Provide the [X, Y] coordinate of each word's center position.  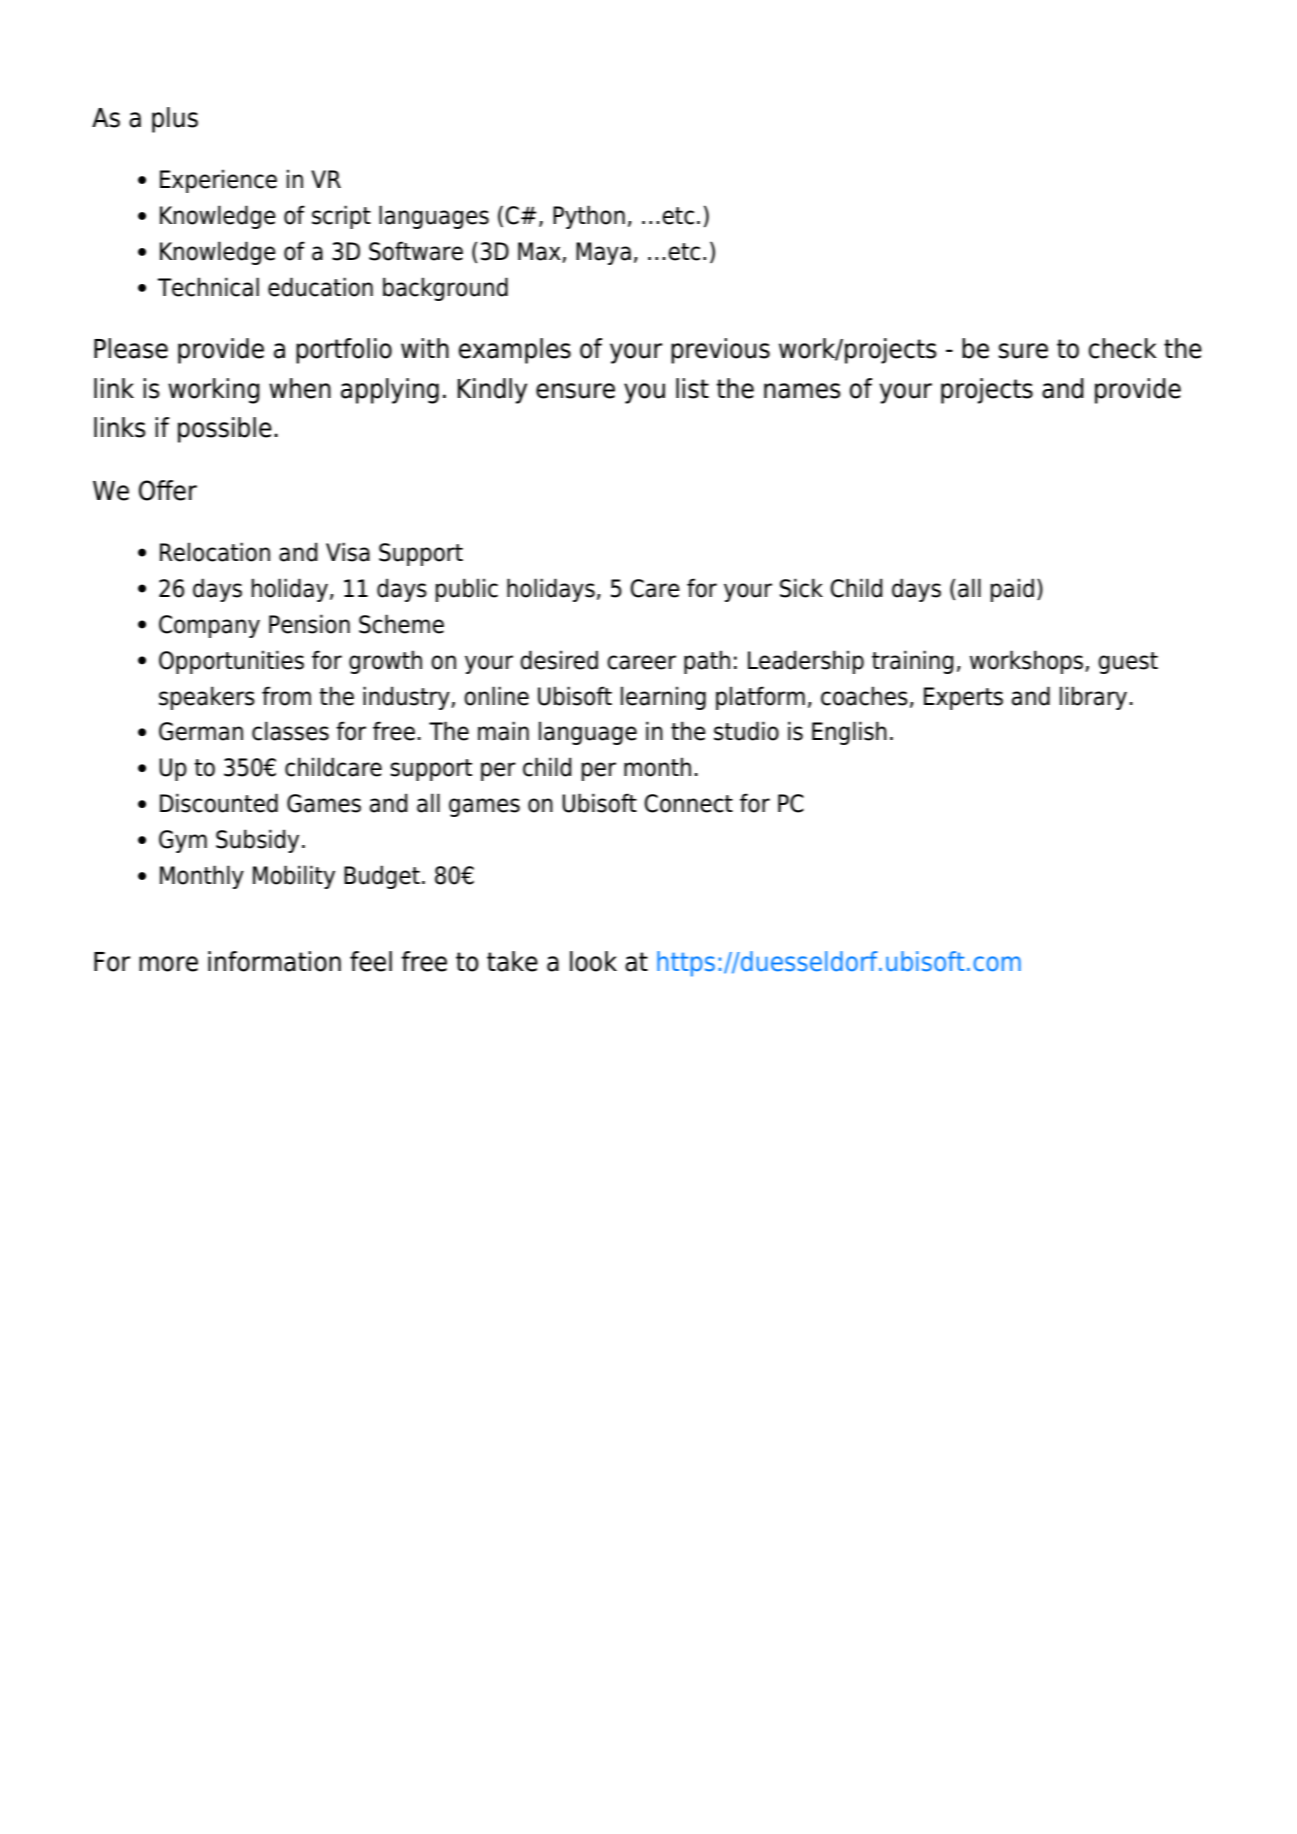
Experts [963, 698]
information [274, 961]
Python [589, 217]
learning [663, 698]
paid [1012, 590]
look [593, 961]
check [1123, 348]
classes [290, 731]
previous [720, 351]
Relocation [215, 552]
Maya [603, 253]
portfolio [344, 351]
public [467, 590]
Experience [218, 181]
